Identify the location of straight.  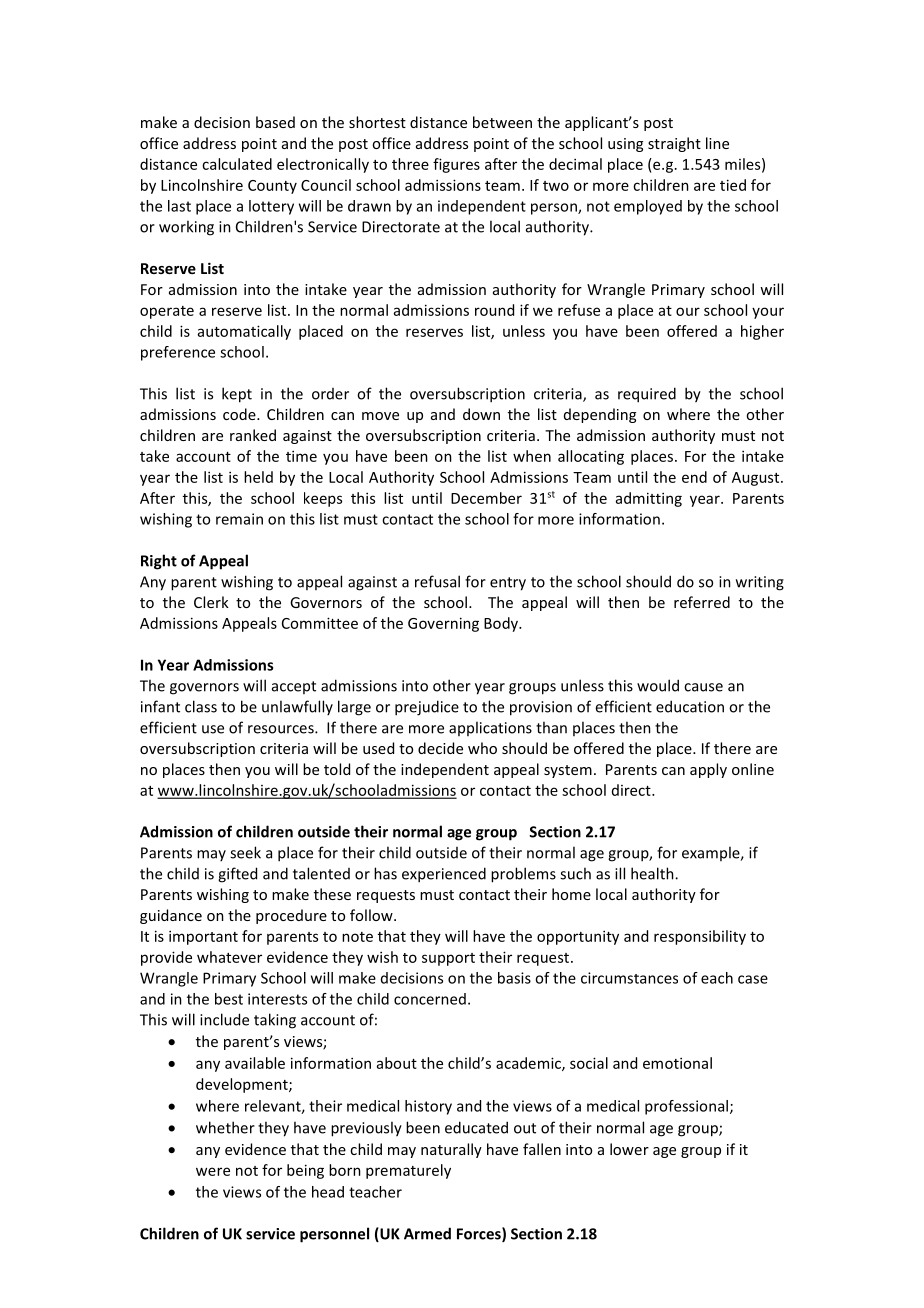
(674, 144).
